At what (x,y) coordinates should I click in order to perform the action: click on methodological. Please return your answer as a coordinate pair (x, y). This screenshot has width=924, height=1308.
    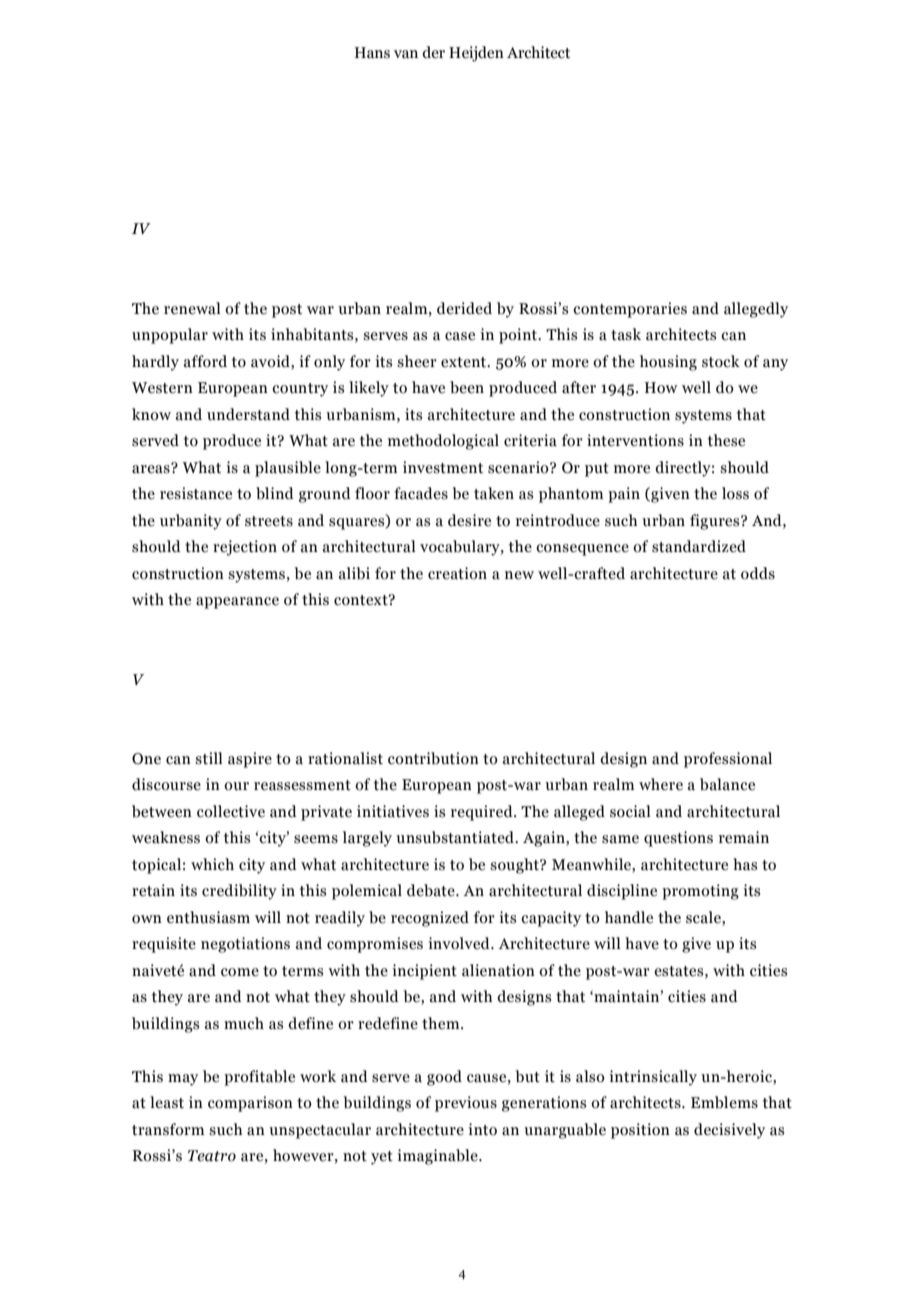
    Looking at the image, I should click on (443, 442).
